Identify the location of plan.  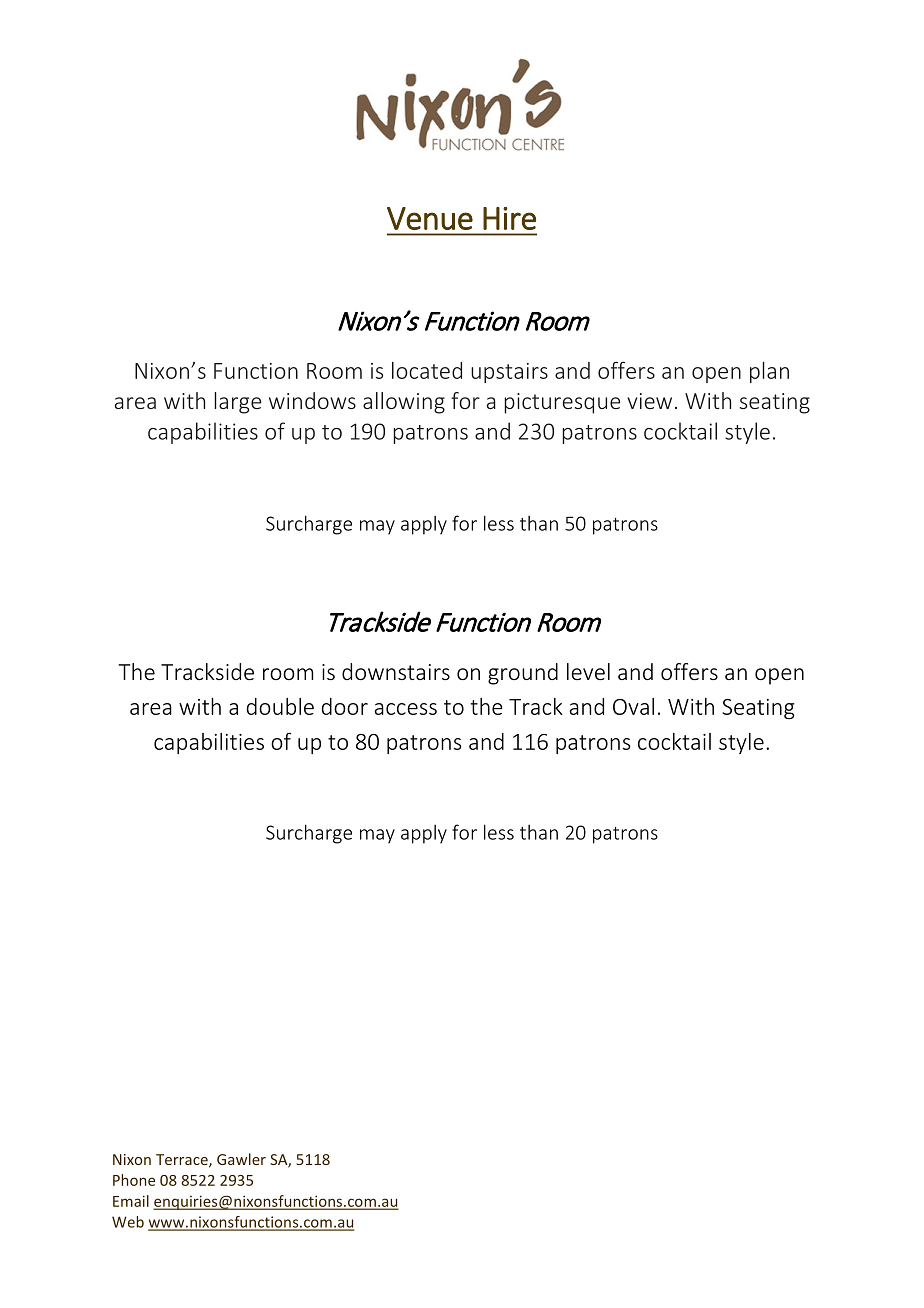
(769, 372).
